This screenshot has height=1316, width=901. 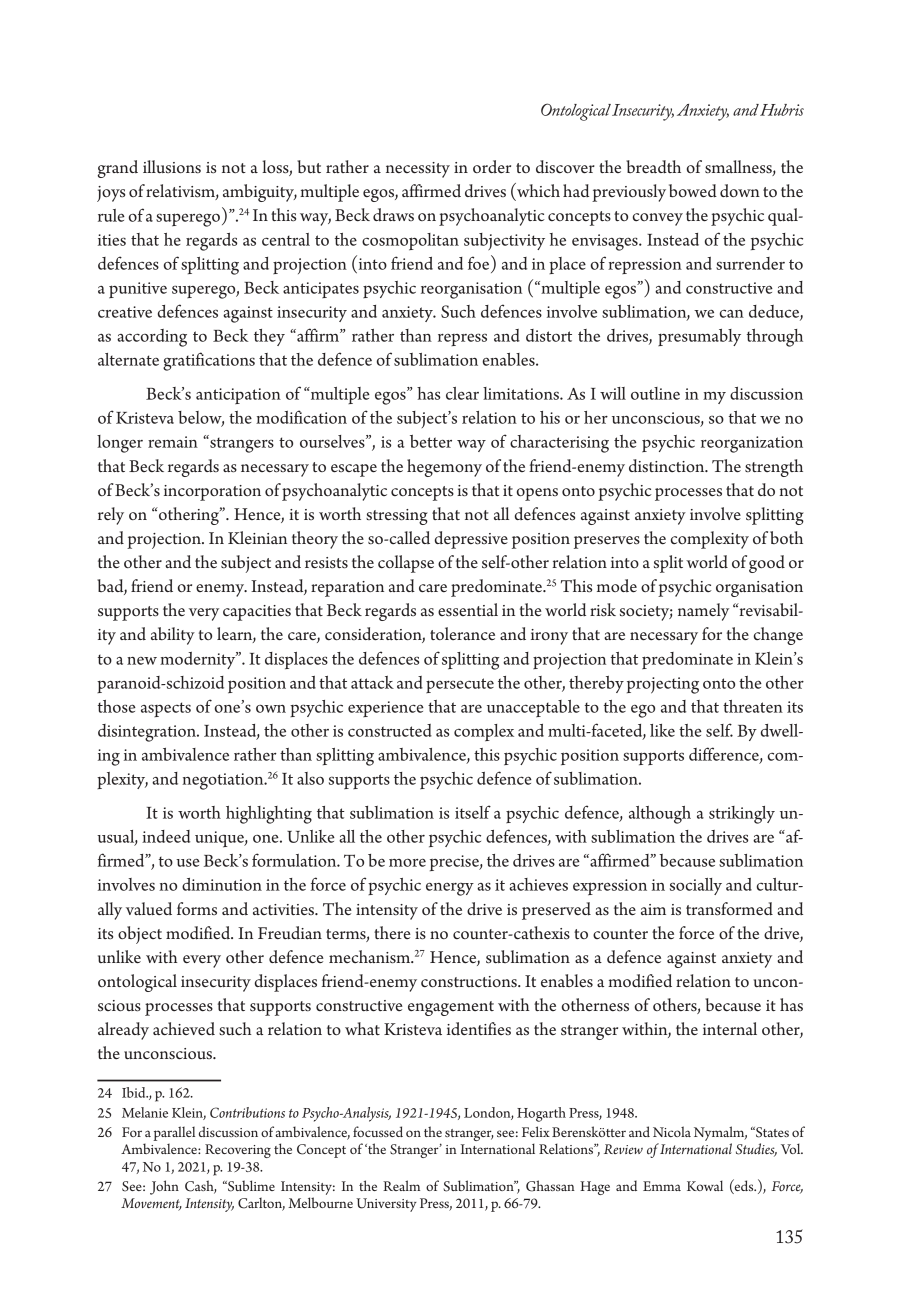 I want to click on breadth, so click(x=653, y=167).
